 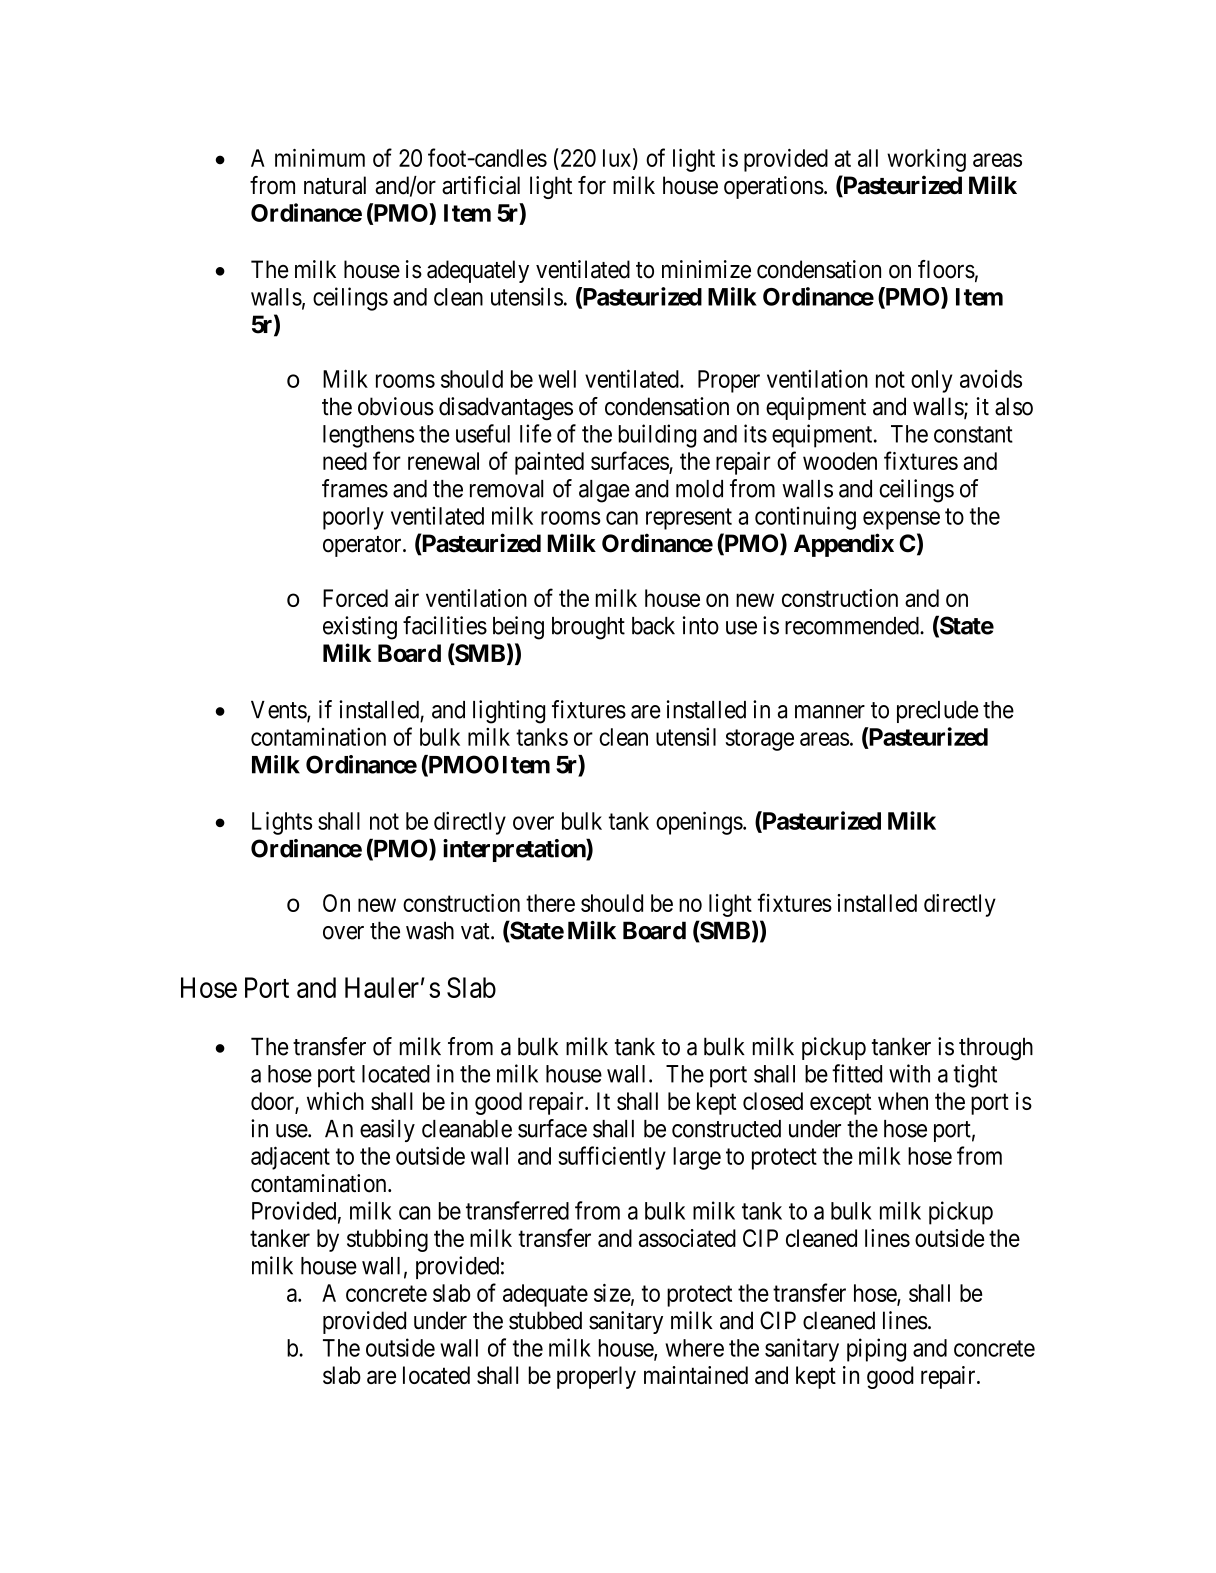 I want to click on working, so click(x=926, y=160).
